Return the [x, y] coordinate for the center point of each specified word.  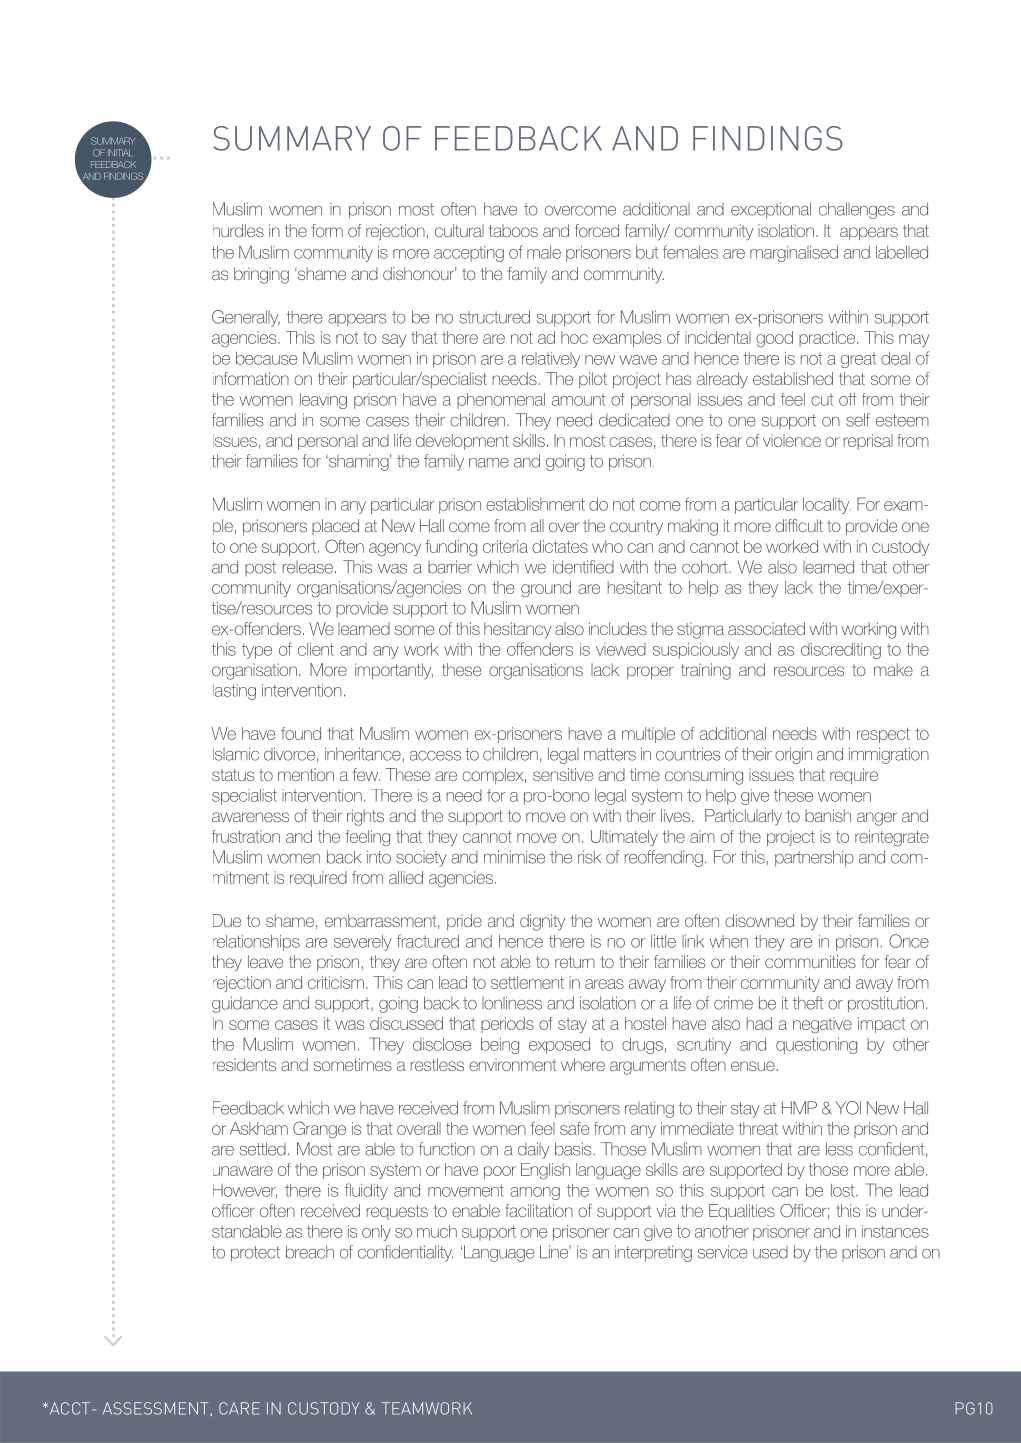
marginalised [794, 254]
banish [828, 815]
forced [597, 230]
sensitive [563, 774]
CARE [239, 1408]
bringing [261, 275]
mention [306, 774]
